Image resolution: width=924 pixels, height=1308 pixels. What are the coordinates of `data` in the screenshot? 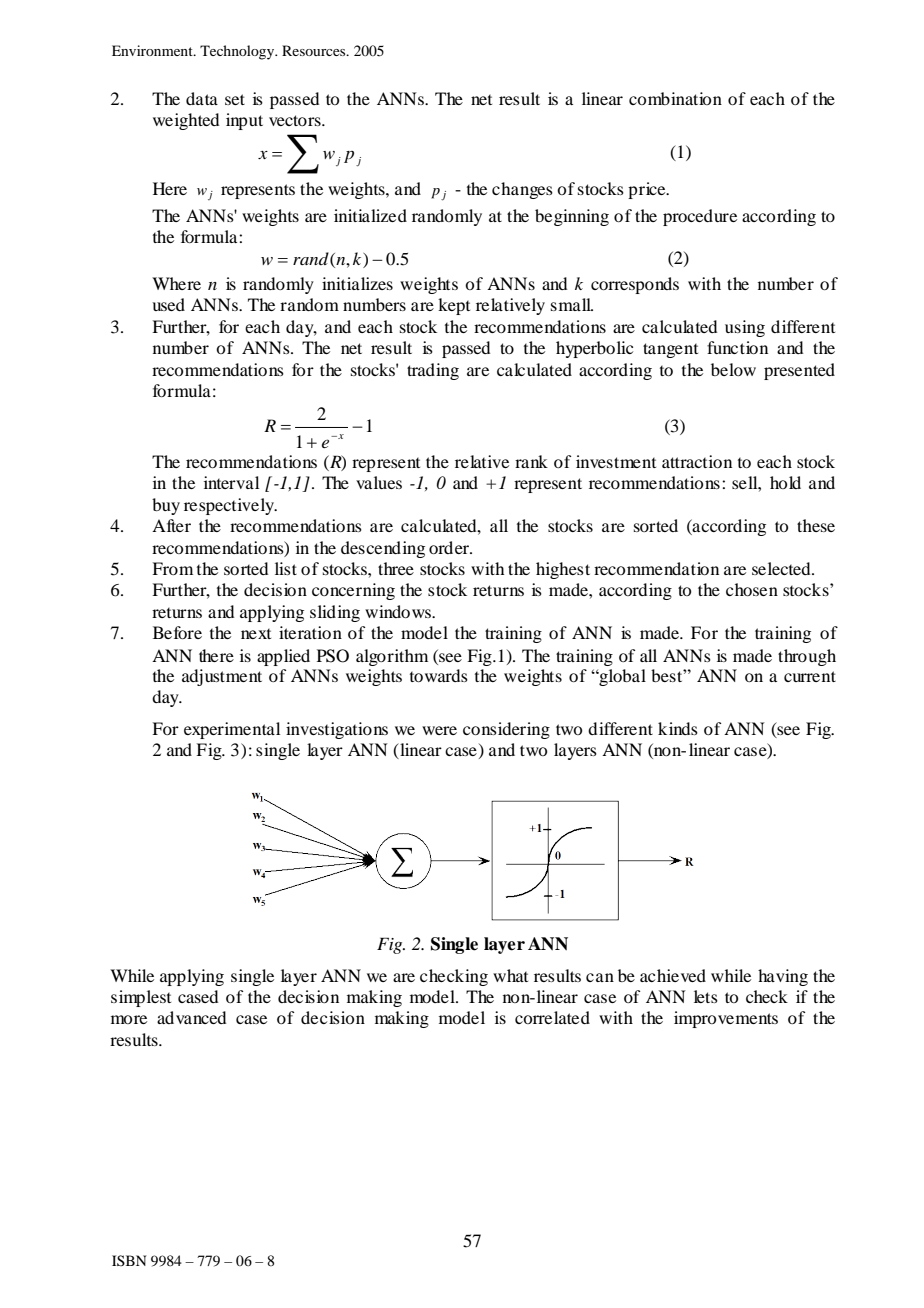 It's located at (202, 98).
